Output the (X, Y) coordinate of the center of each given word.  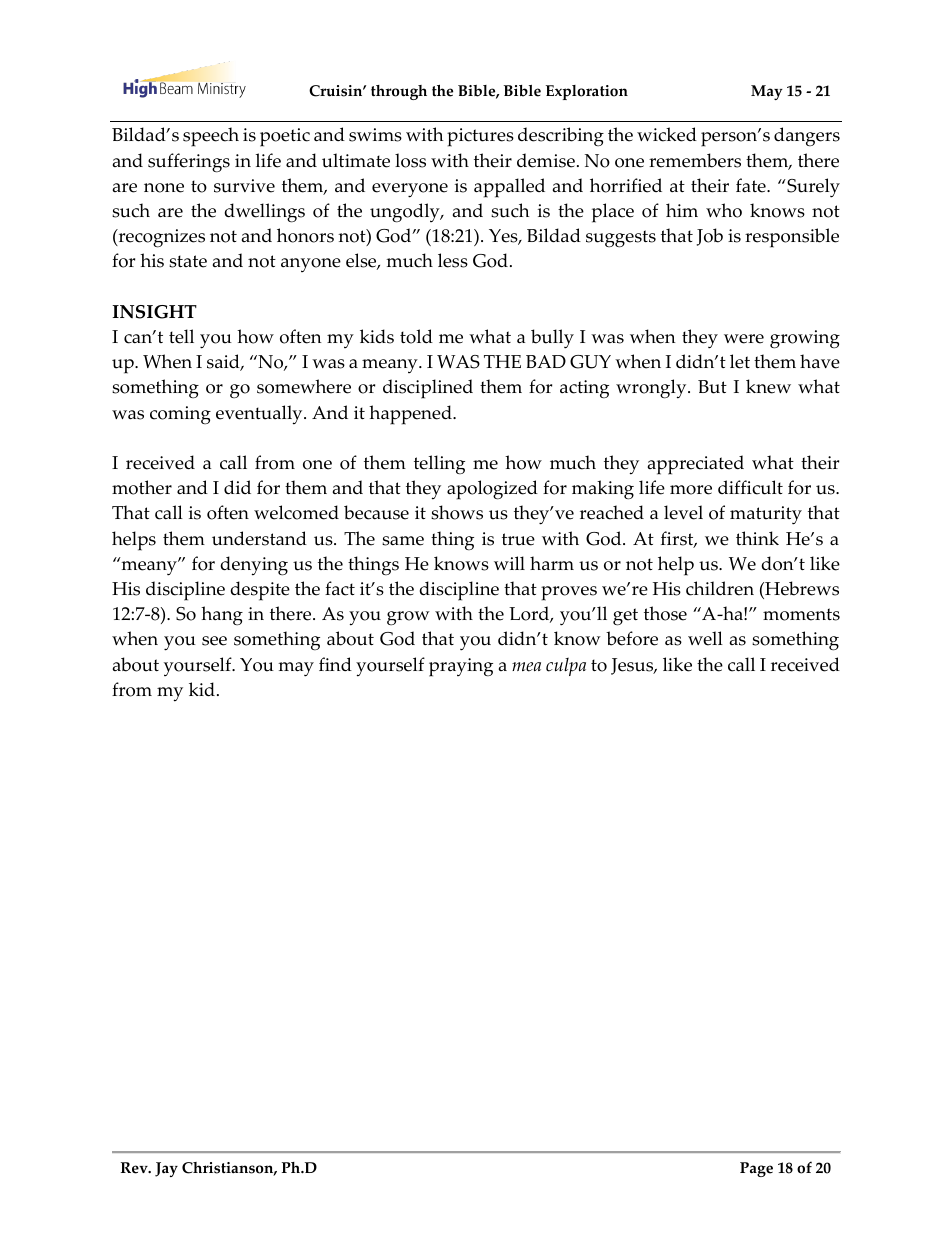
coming (180, 415)
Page (756, 1169)
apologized (492, 490)
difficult (750, 487)
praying (461, 667)
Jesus (633, 666)
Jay (166, 1169)
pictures (480, 137)
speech (211, 137)
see (214, 641)
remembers (695, 160)
